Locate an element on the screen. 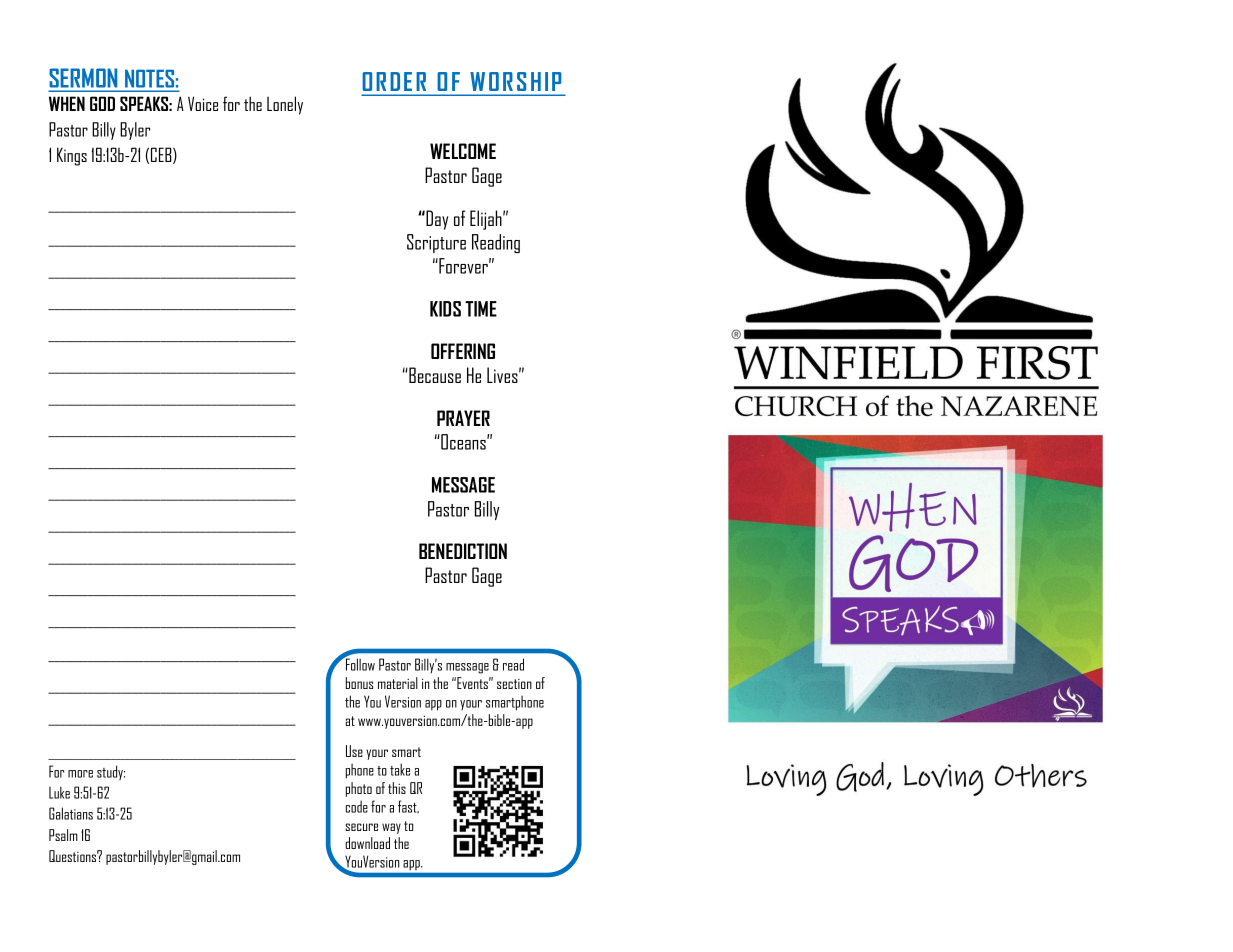 The height and width of the screenshot is (952, 1233). Kings is located at coordinates (72, 156).
